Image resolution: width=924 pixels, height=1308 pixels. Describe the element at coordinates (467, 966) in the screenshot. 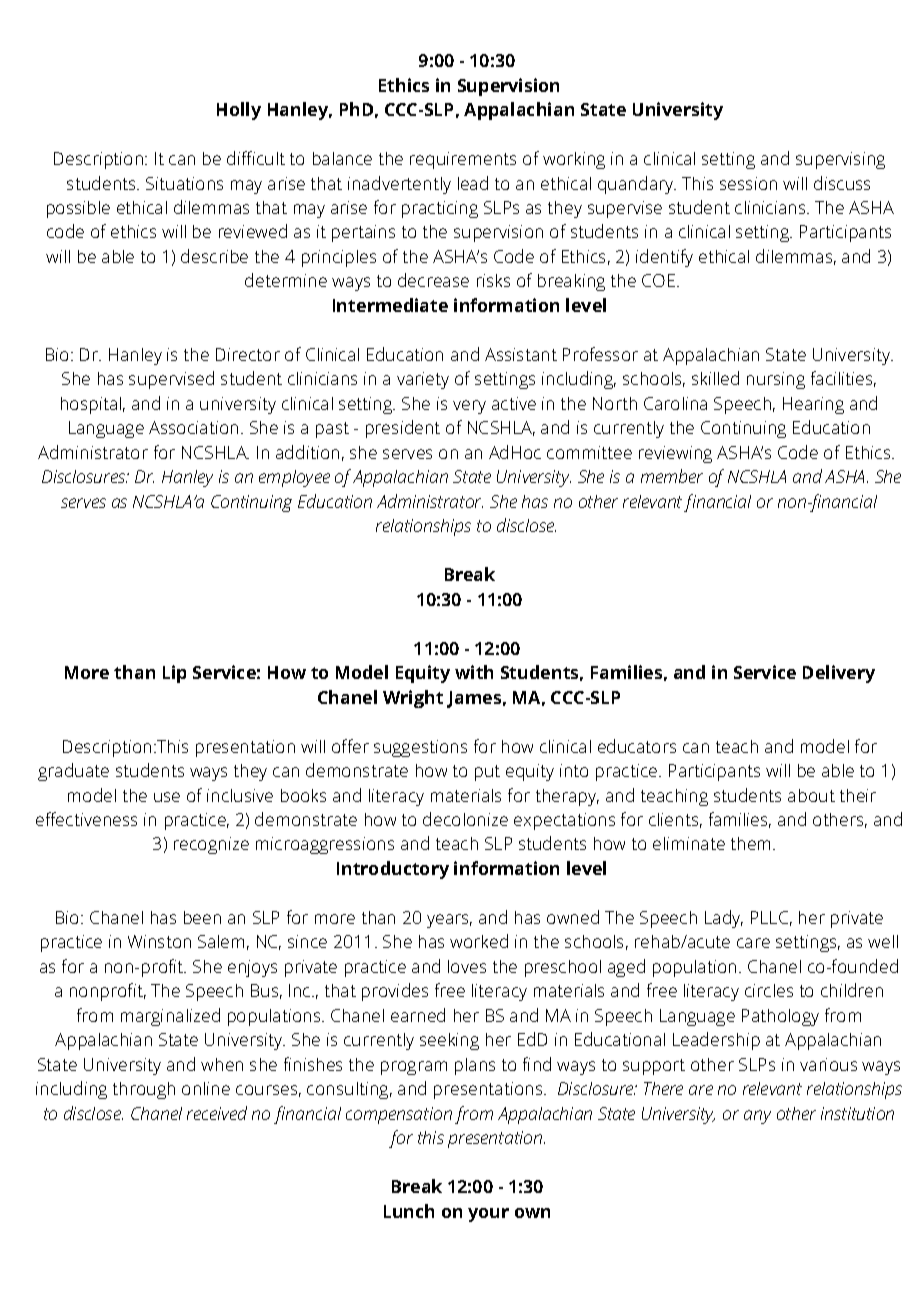

I see `loves` at that location.
